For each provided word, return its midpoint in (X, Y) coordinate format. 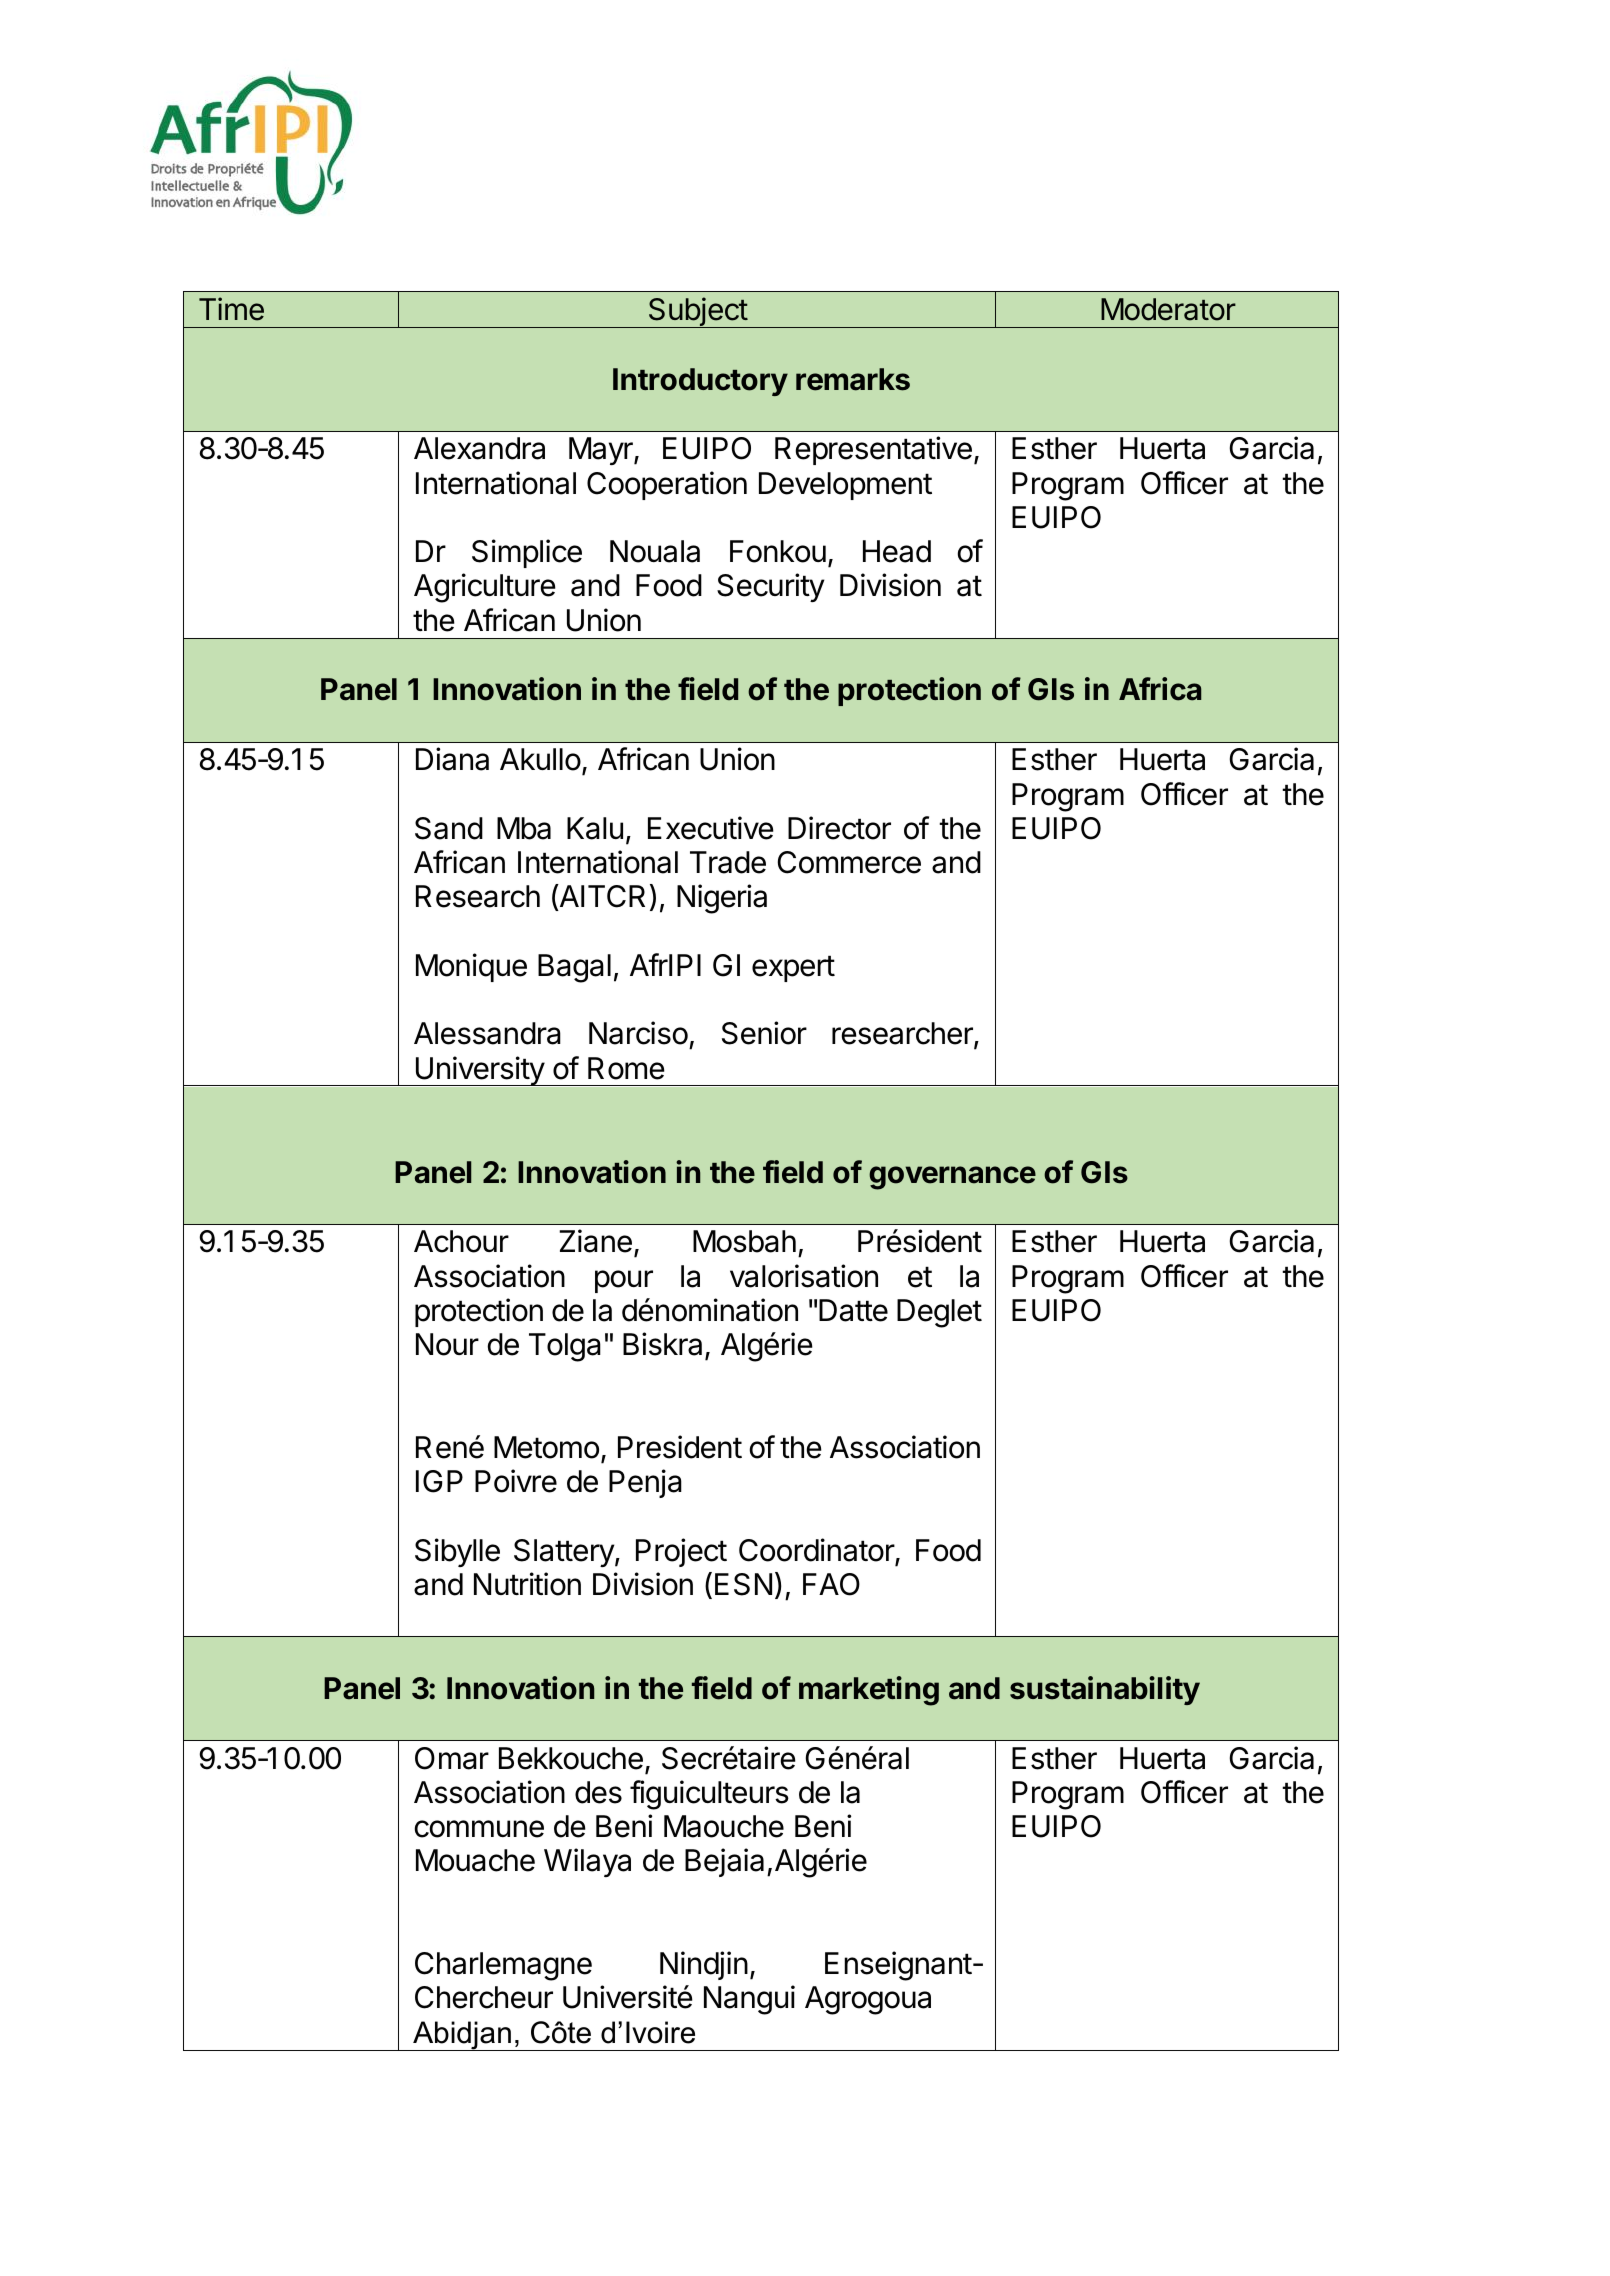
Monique (471, 967)
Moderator (1168, 309)
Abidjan (462, 2036)
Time (231, 309)
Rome (626, 1068)
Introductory (700, 382)
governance (952, 1178)
